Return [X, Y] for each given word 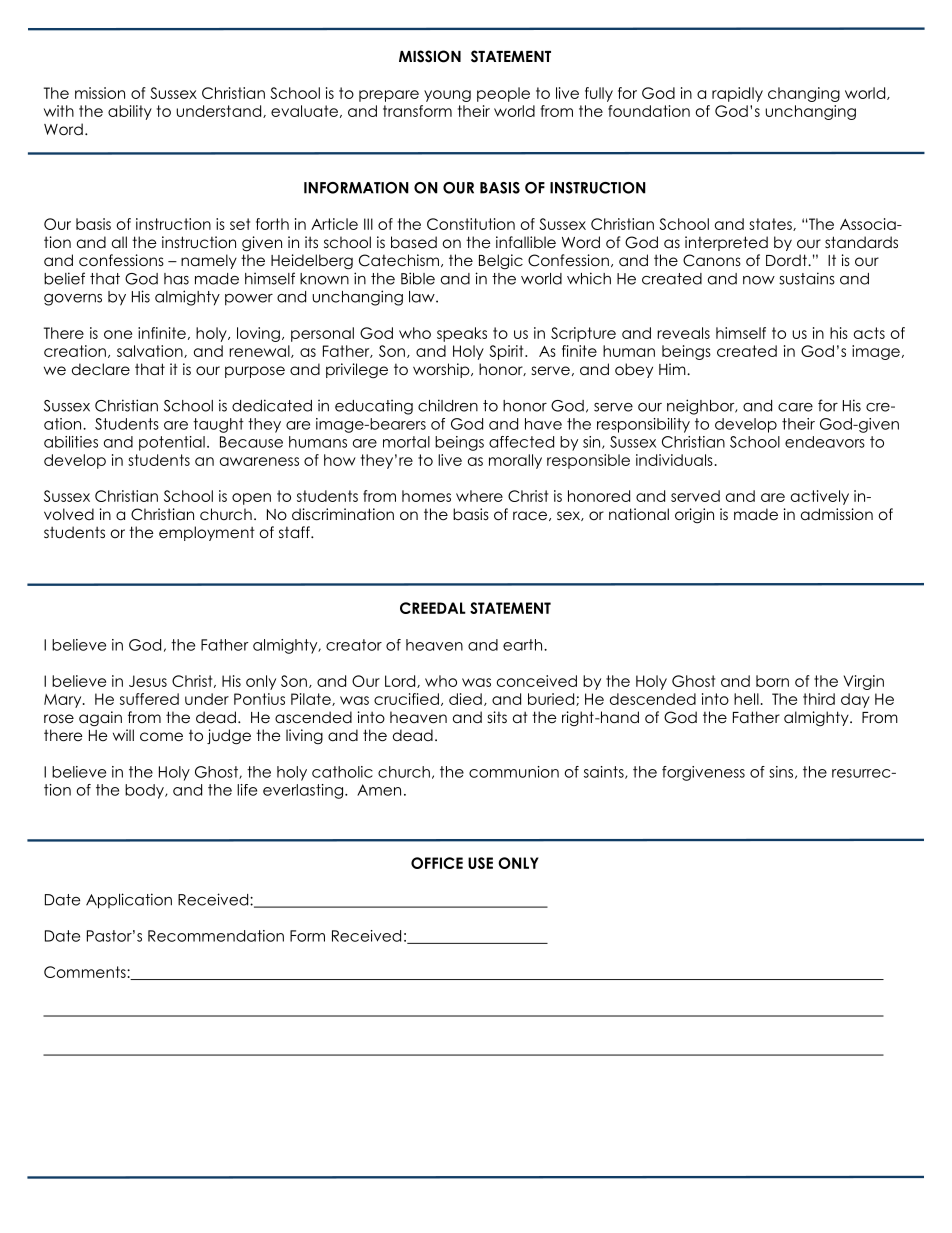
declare [101, 369]
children [448, 405]
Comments [86, 972]
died [465, 699]
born [772, 681]
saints [605, 772]
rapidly [737, 94]
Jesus [148, 681]
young [447, 96]
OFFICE [437, 863]
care [795, 407]
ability [130, 112]
